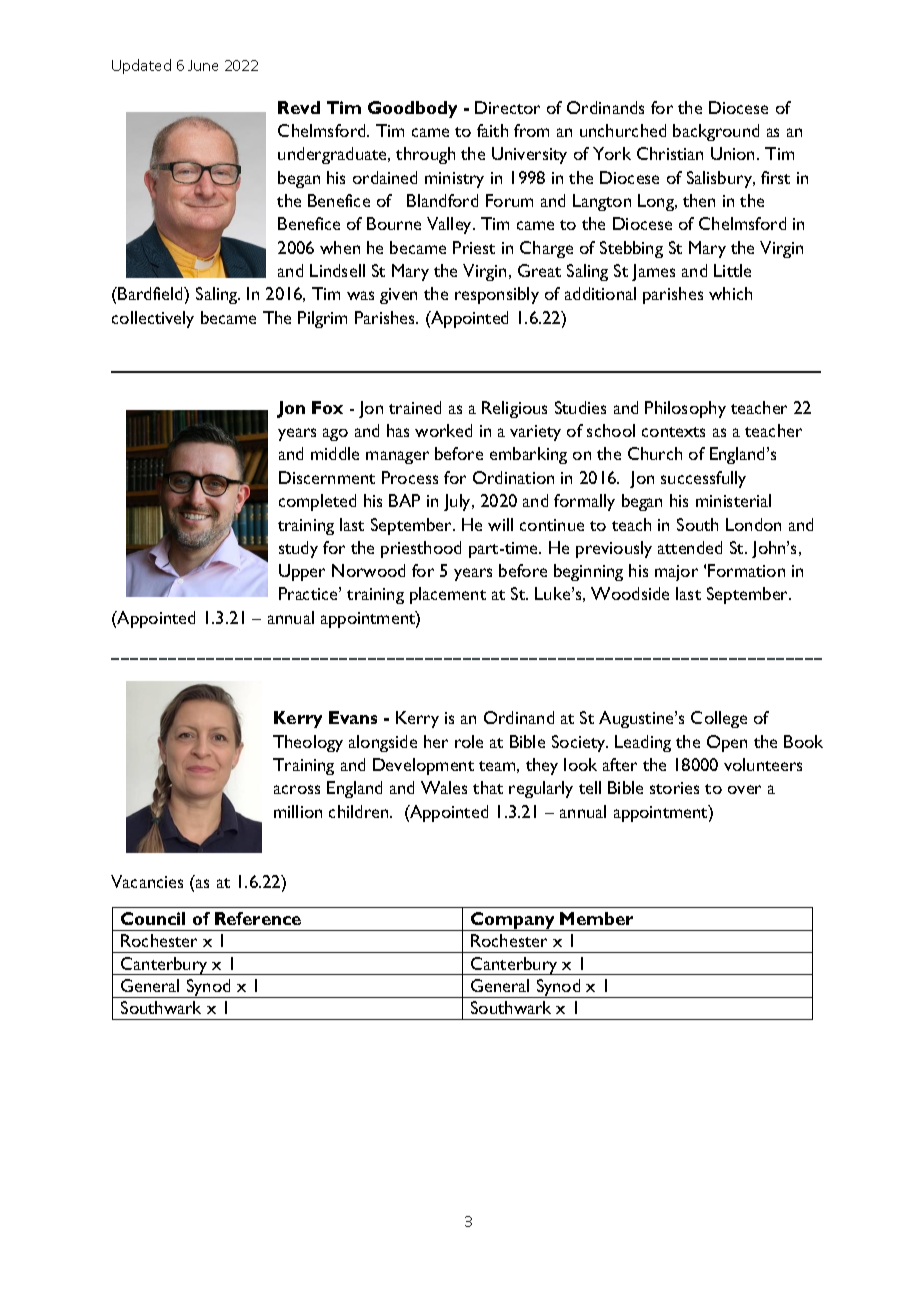  I want to click on role, so click(469, 741).
